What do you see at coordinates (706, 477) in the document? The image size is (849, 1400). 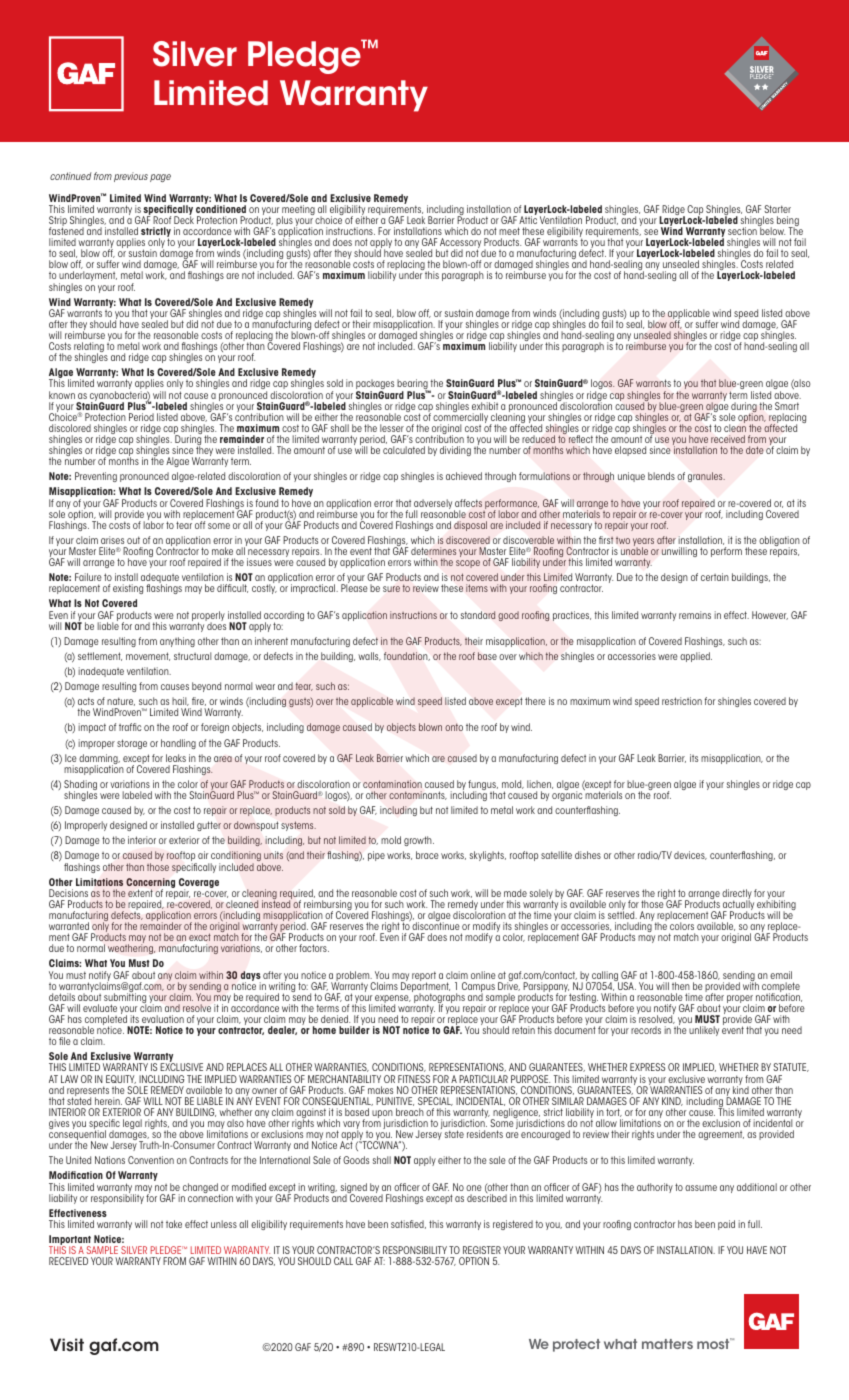 I see `granules` at bounding box center [706, 477].
